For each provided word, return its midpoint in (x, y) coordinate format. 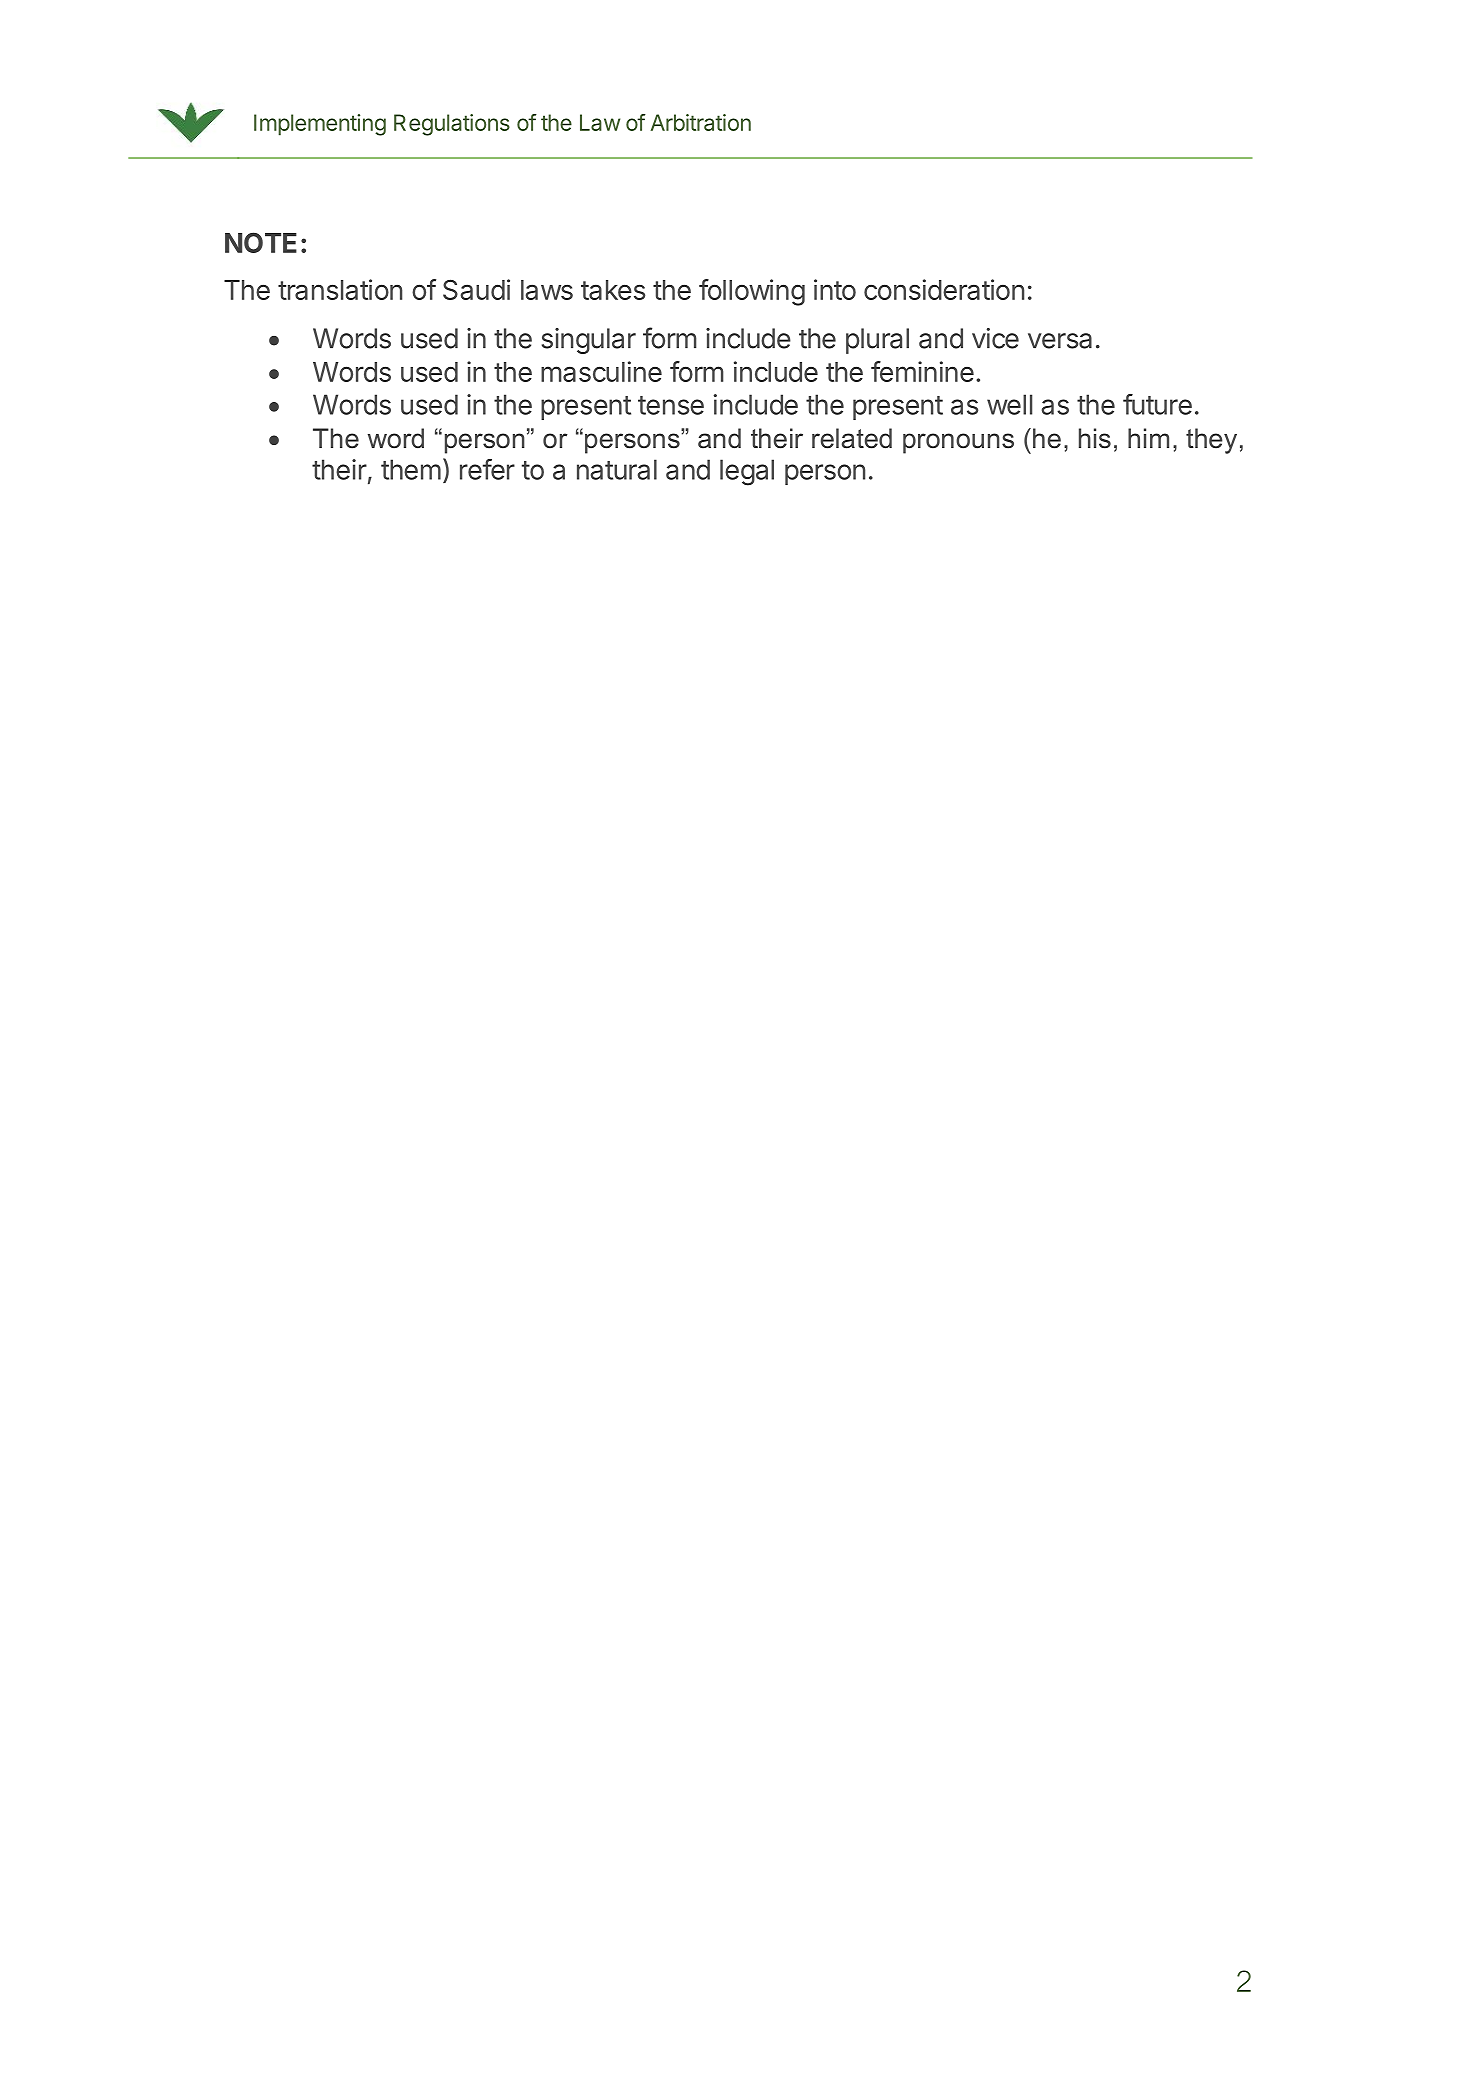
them (411, 469)
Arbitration (701, 122)
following (752, 292)
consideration (944, 289)
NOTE (261, 242)
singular (589, 341)
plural (877, 341)
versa (1060, 341)
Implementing (320, 125)
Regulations (452, 125)
